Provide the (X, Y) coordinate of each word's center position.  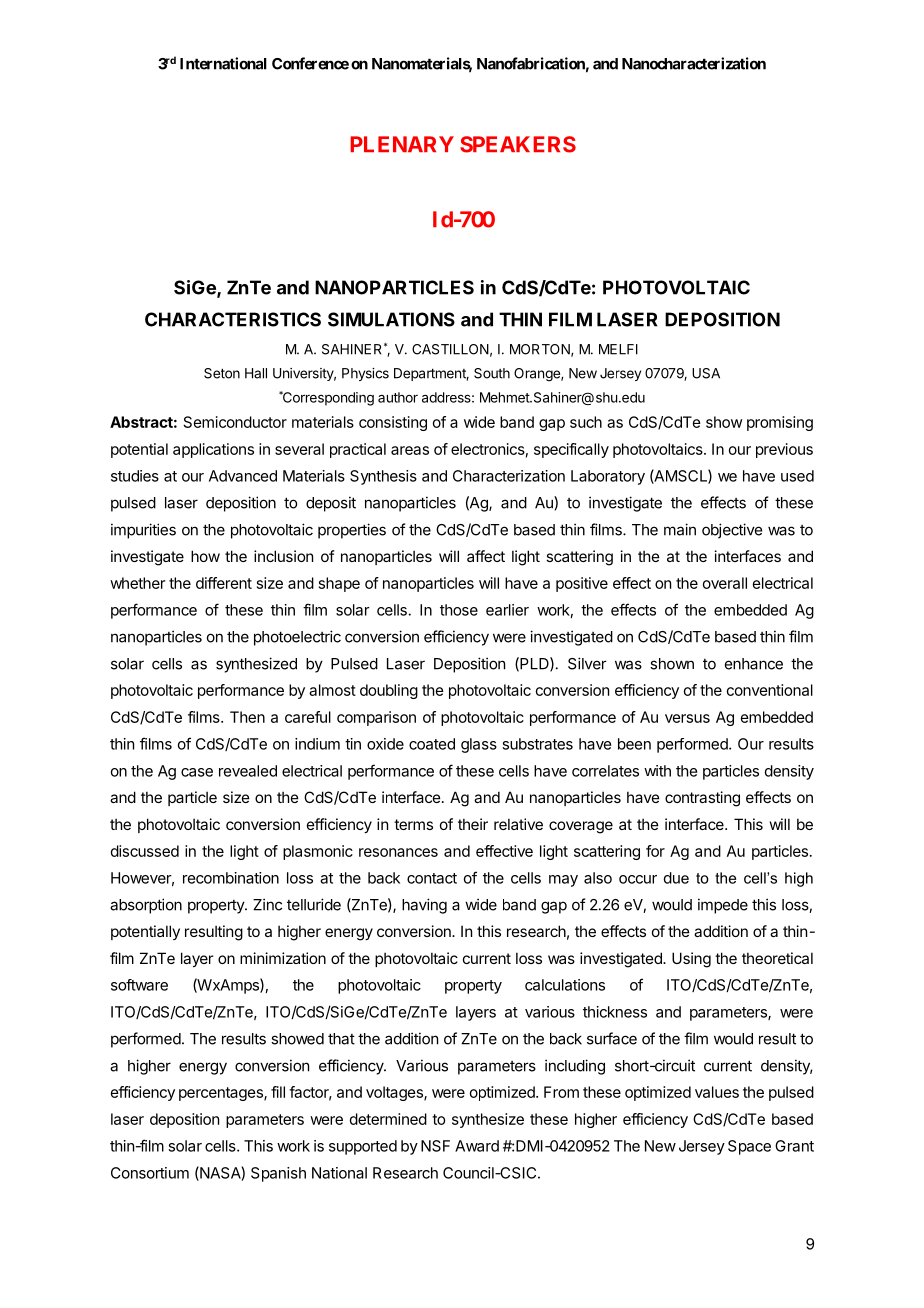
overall (725, 583)
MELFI (618, 349)
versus (687, 718)
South (492, 373)
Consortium (150, 1173)
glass (479, 745)
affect (486, 556)
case (197, 772)
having (424, 906)
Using (691, 960)
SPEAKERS (518, 144)
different (224, 583)
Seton (222, 373)
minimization (283, 958)
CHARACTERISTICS (233, 319)
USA (706, 373)
